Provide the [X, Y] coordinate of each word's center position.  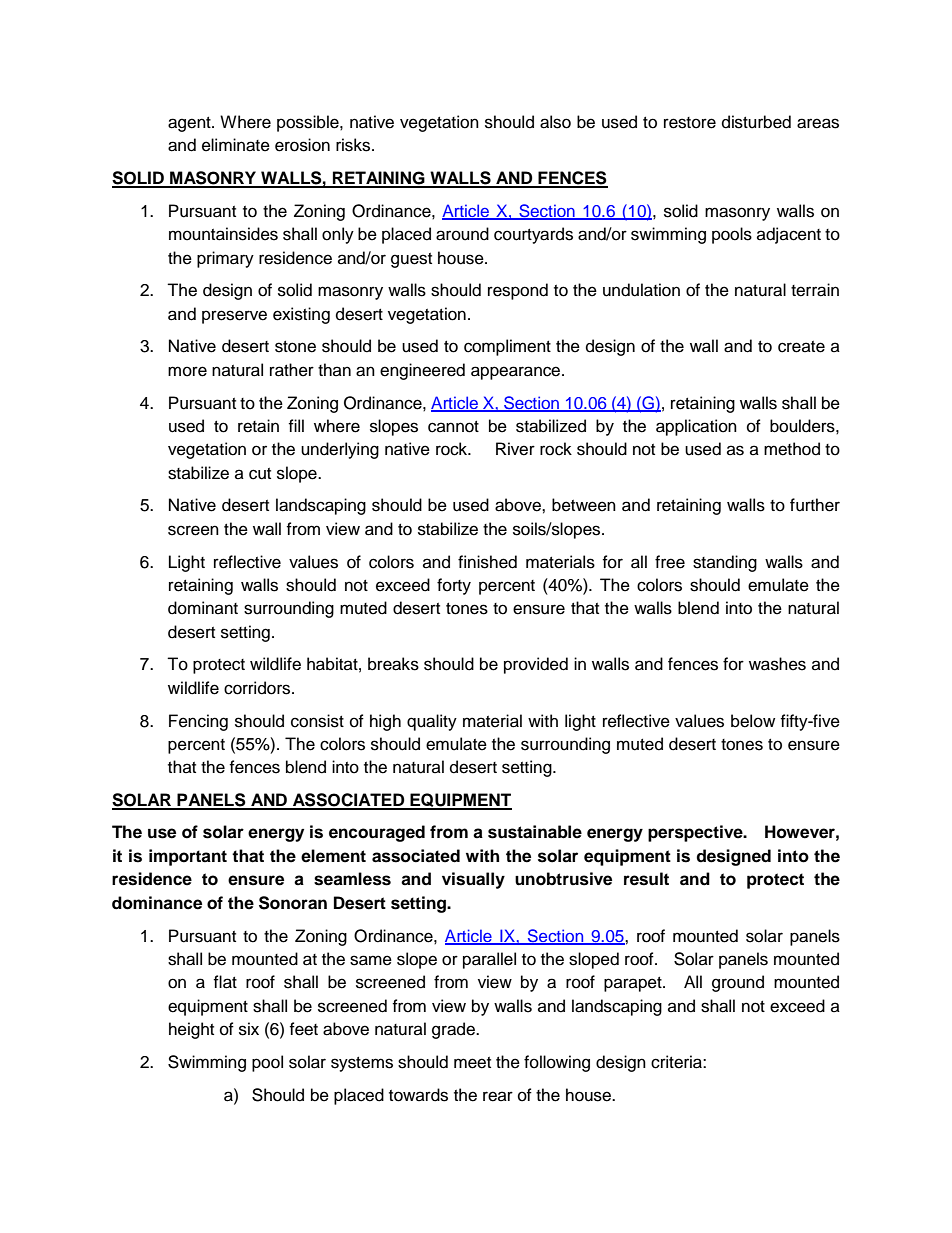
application [696, 427]
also [555, 122]
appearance [517, 373]
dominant [203, 608]
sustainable [535, 832]
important [188, 857]
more [187, 371]
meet [472, 1063]
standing [725, 563]
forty [454, 586]
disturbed [756, 122]
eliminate [236, 145]
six [249, 1029]
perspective [696, 833]
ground [738, 983]
